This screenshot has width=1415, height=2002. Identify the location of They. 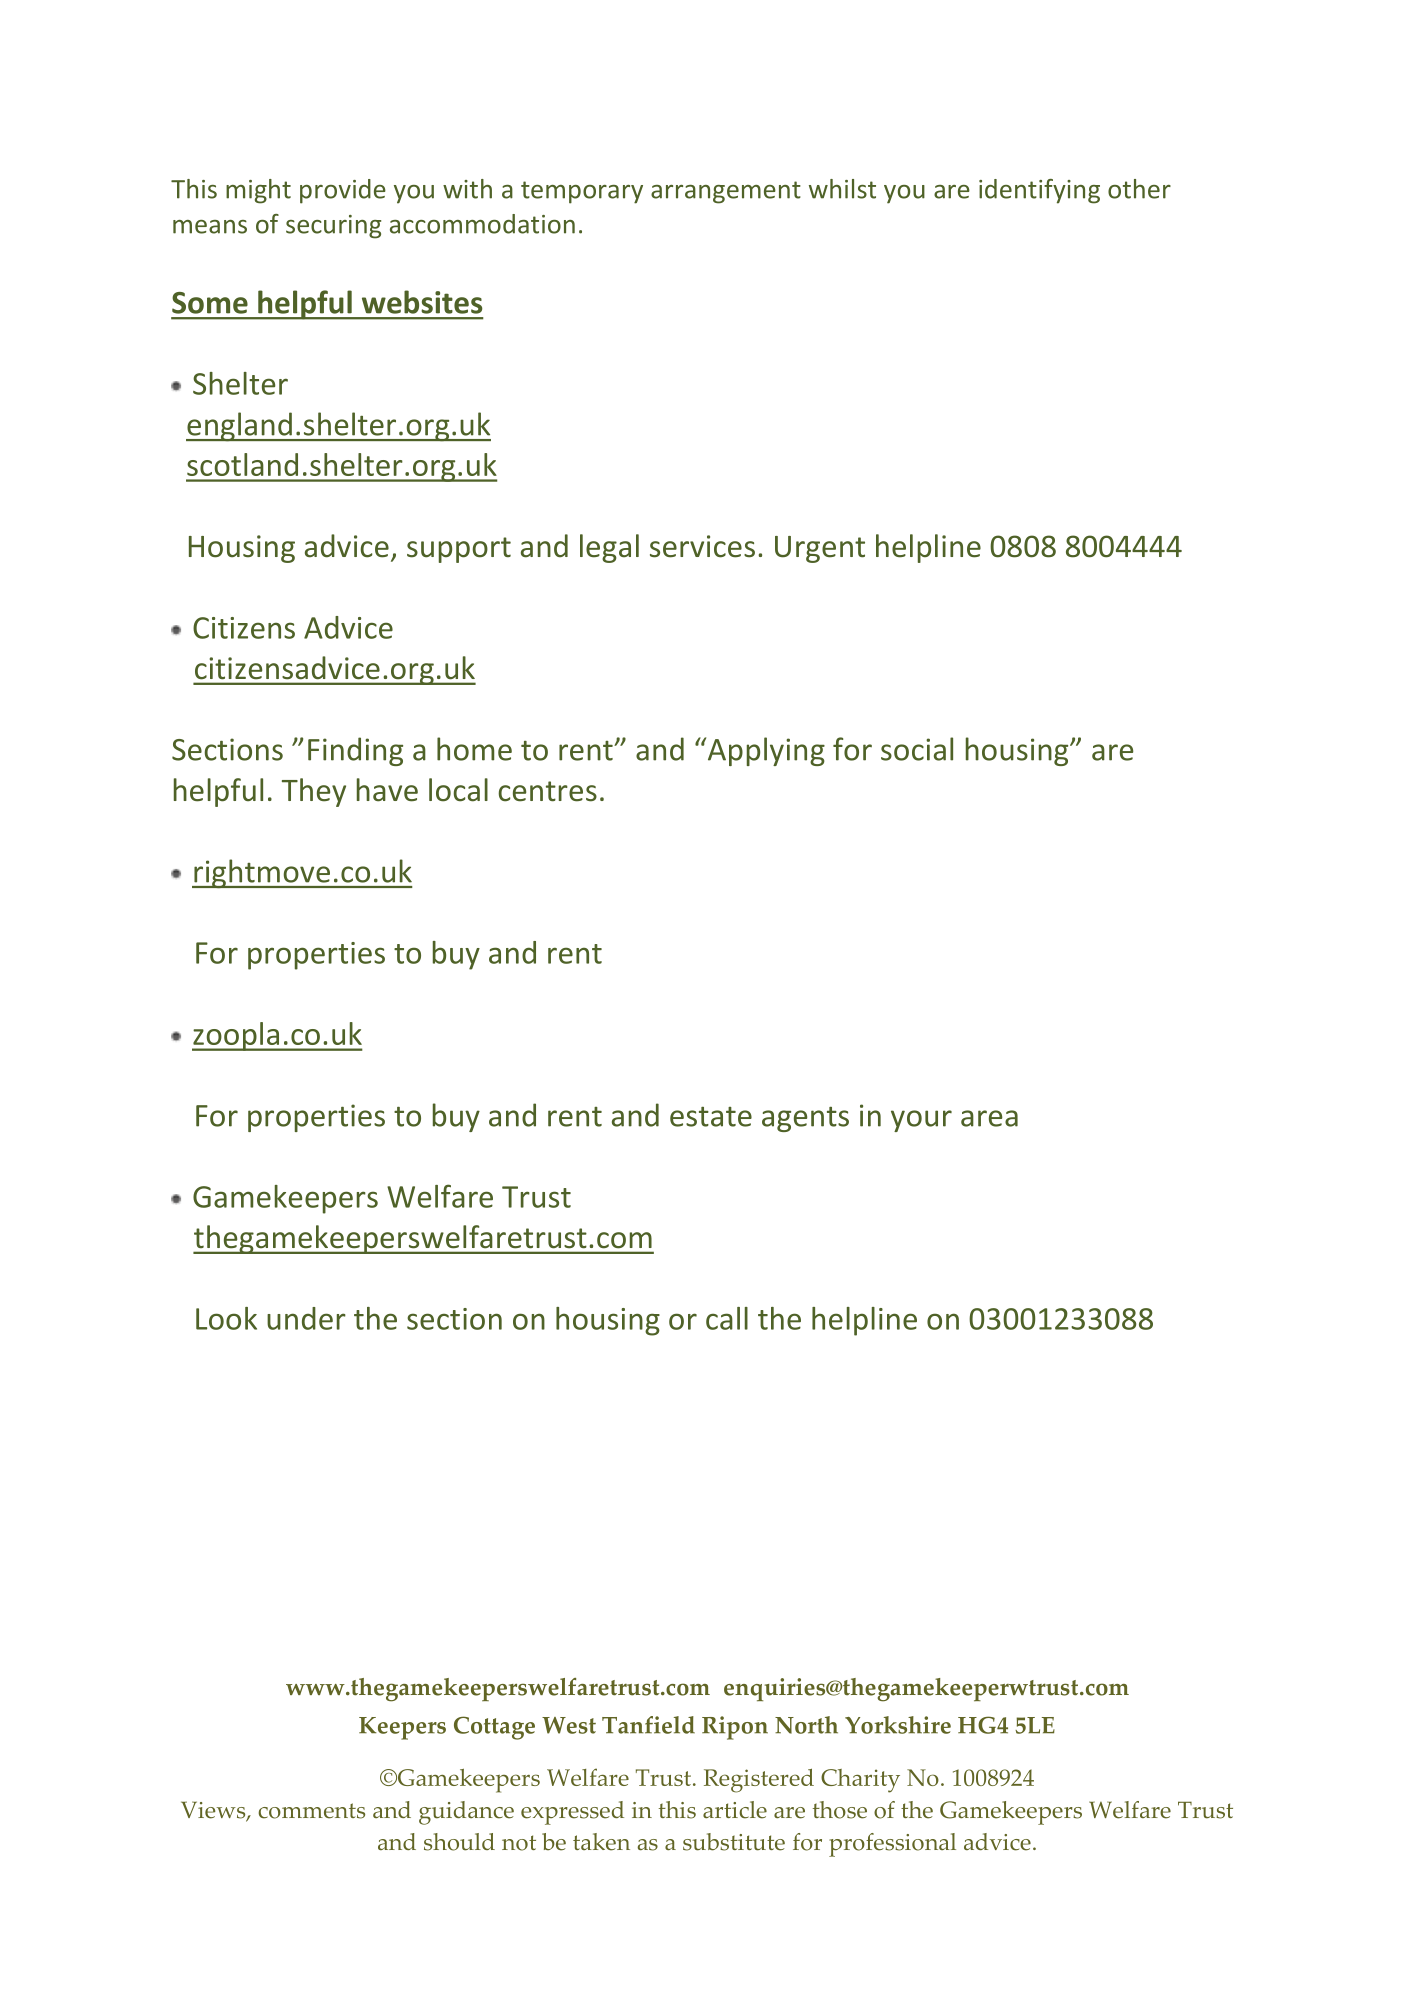
(314, 792).
